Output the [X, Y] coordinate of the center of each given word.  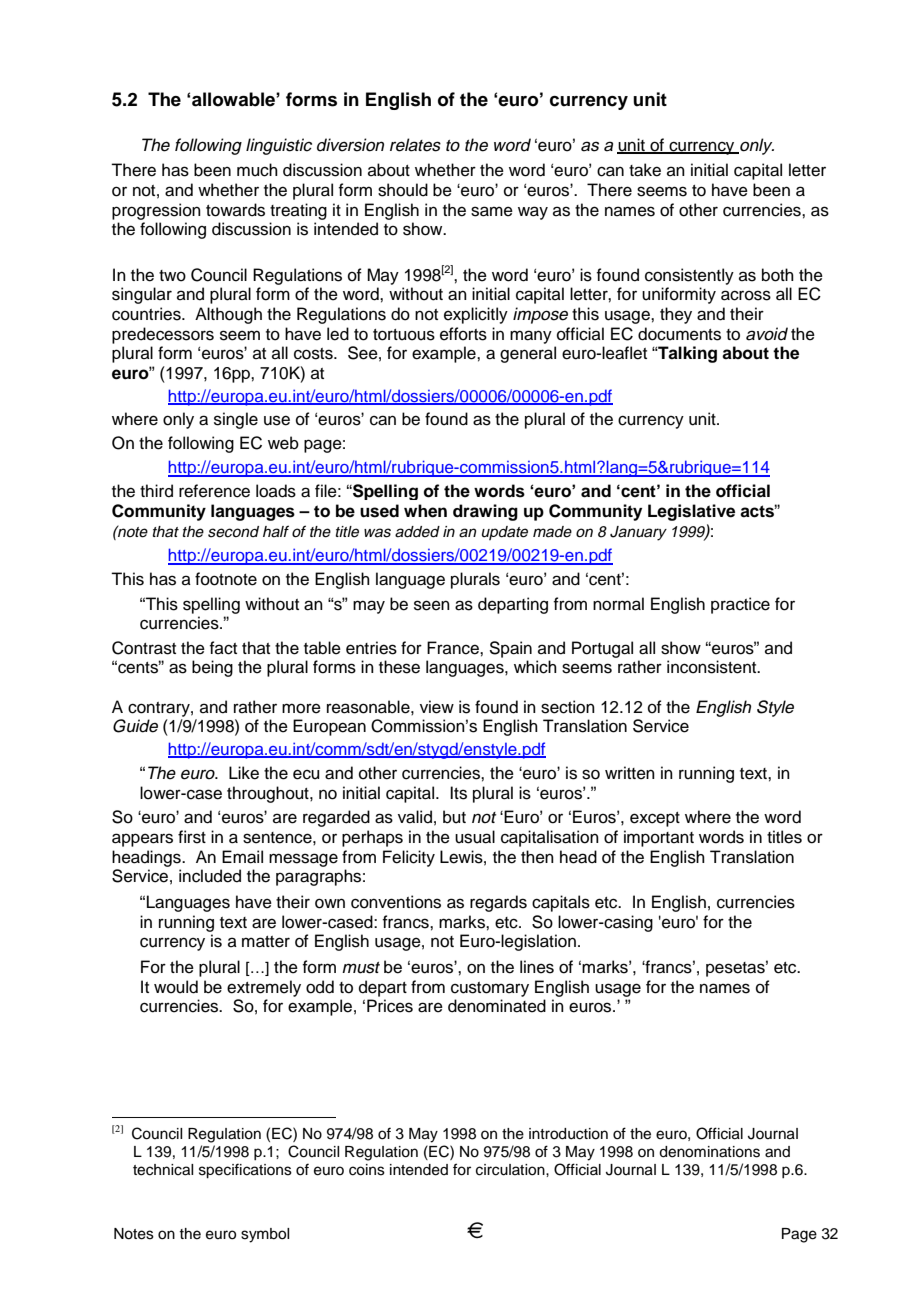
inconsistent [713, 667]
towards [235, 210]
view [437, 707]
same [492, 211]
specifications [245, 1171]
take [645, 170]
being [212, 668]
